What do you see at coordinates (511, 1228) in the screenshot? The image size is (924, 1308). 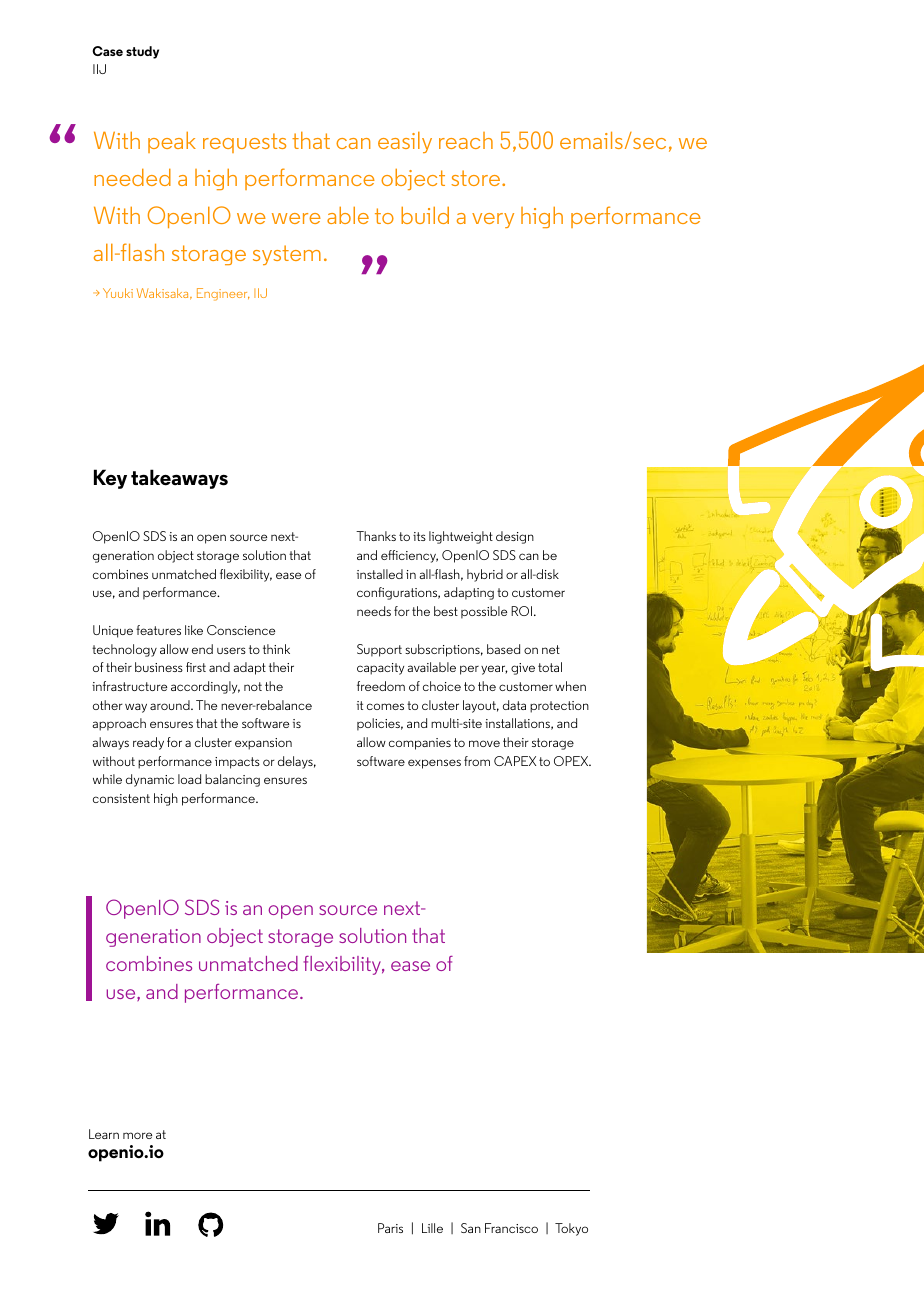 I see `Francisco` at bounding box center [511, 1228].
